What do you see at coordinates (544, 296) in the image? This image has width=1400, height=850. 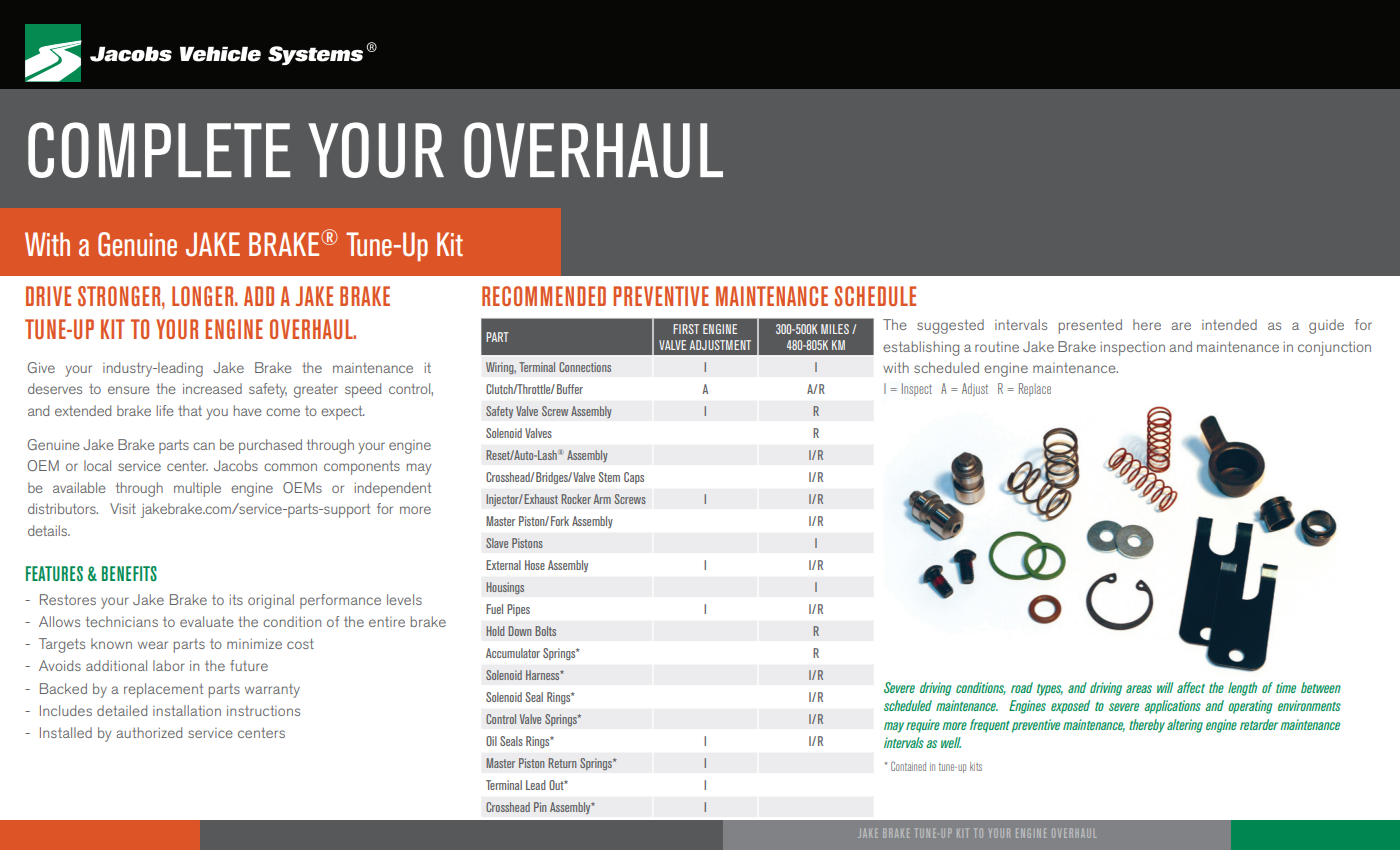 I see `RECOMMENDED` at bounding box center [544, 296].
